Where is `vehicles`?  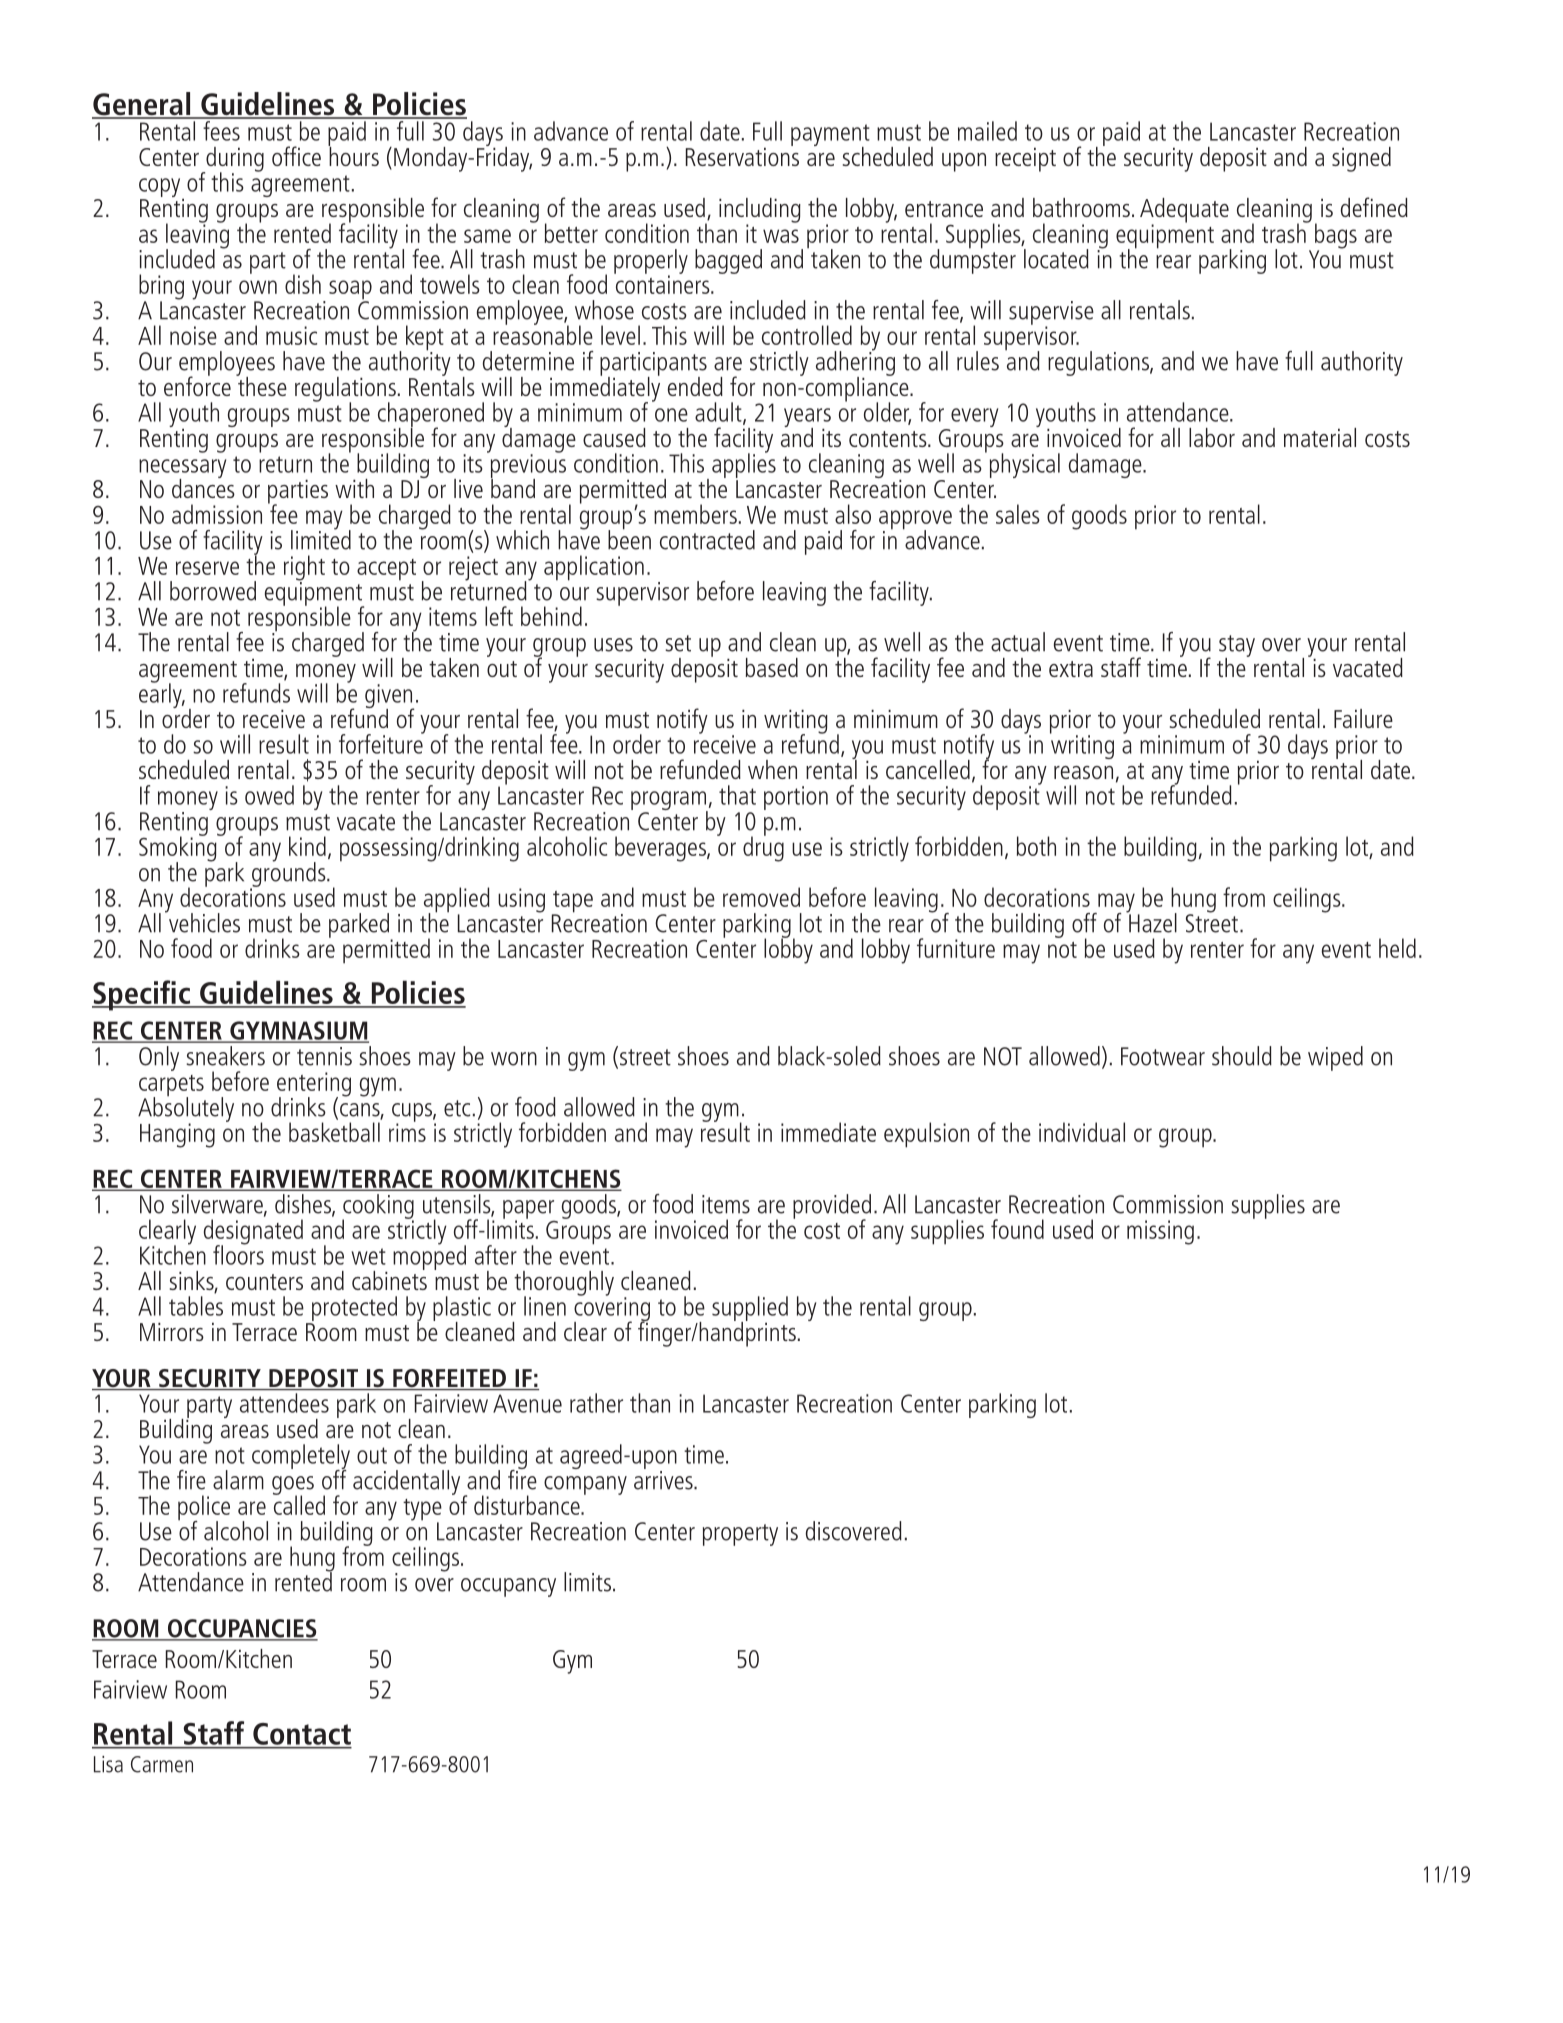
vehicles is located at coordinates (203, 922).
